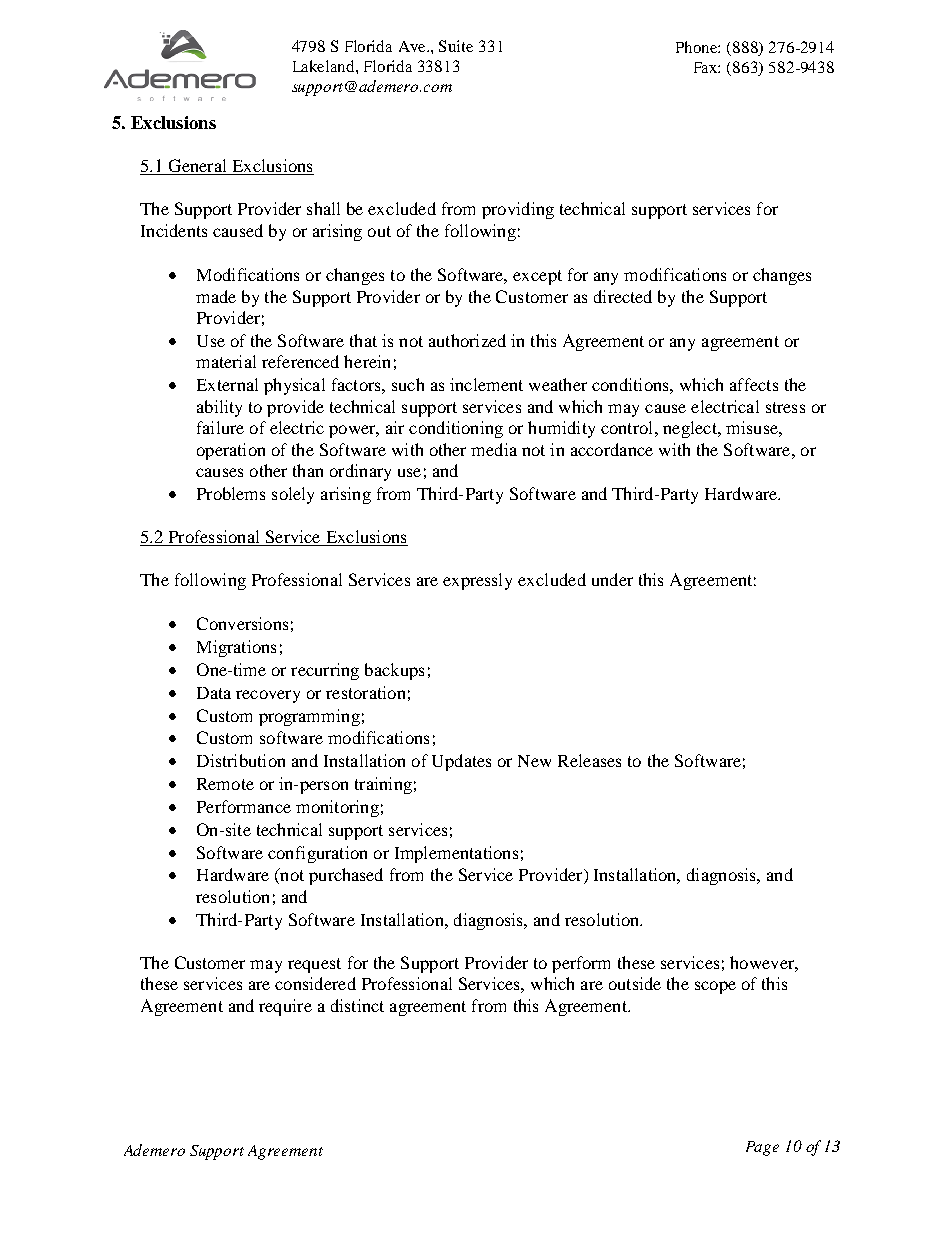  I want to click on Fax, so click(707, 67).
